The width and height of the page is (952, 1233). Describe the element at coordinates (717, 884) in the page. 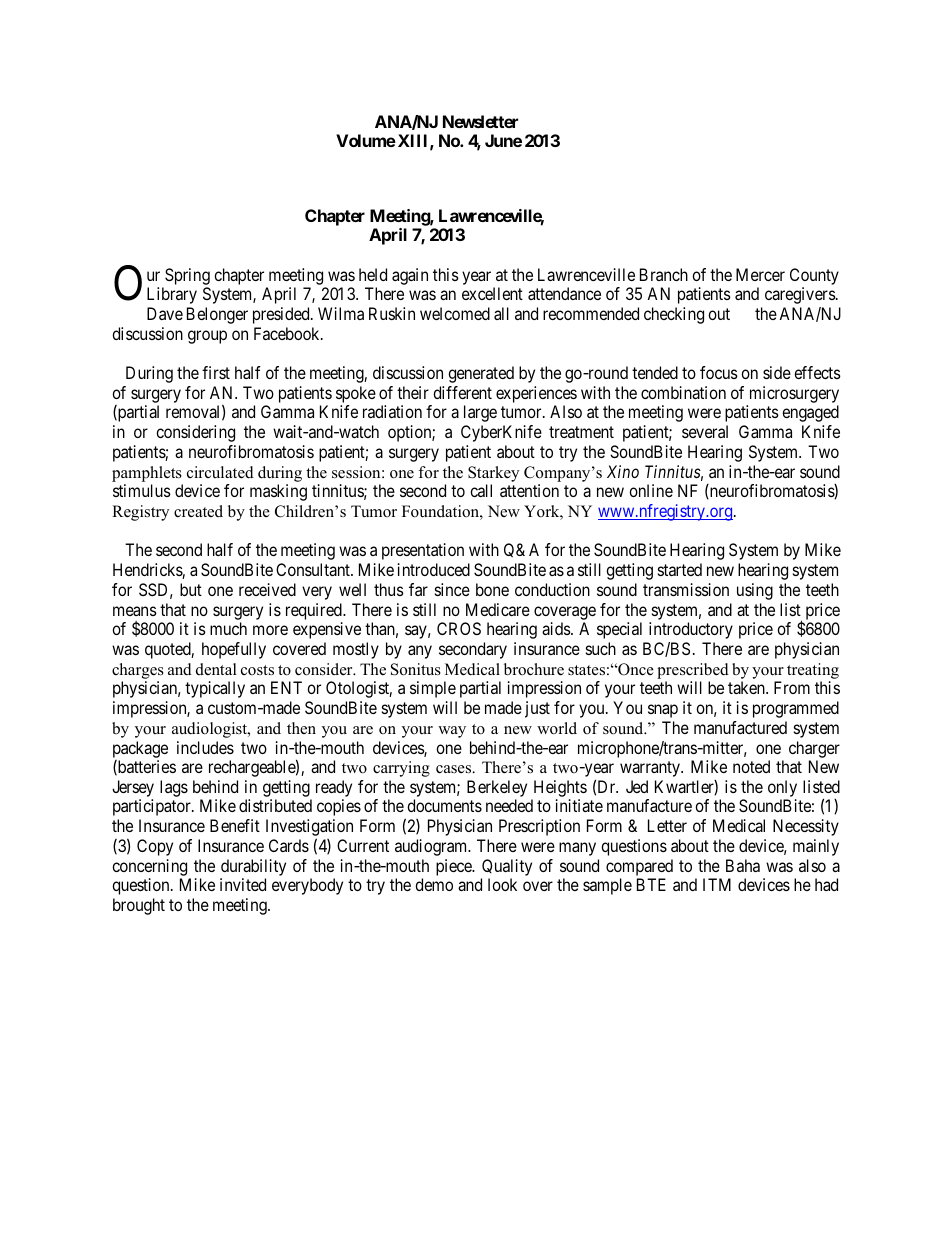

I see `ITM` at that location.
